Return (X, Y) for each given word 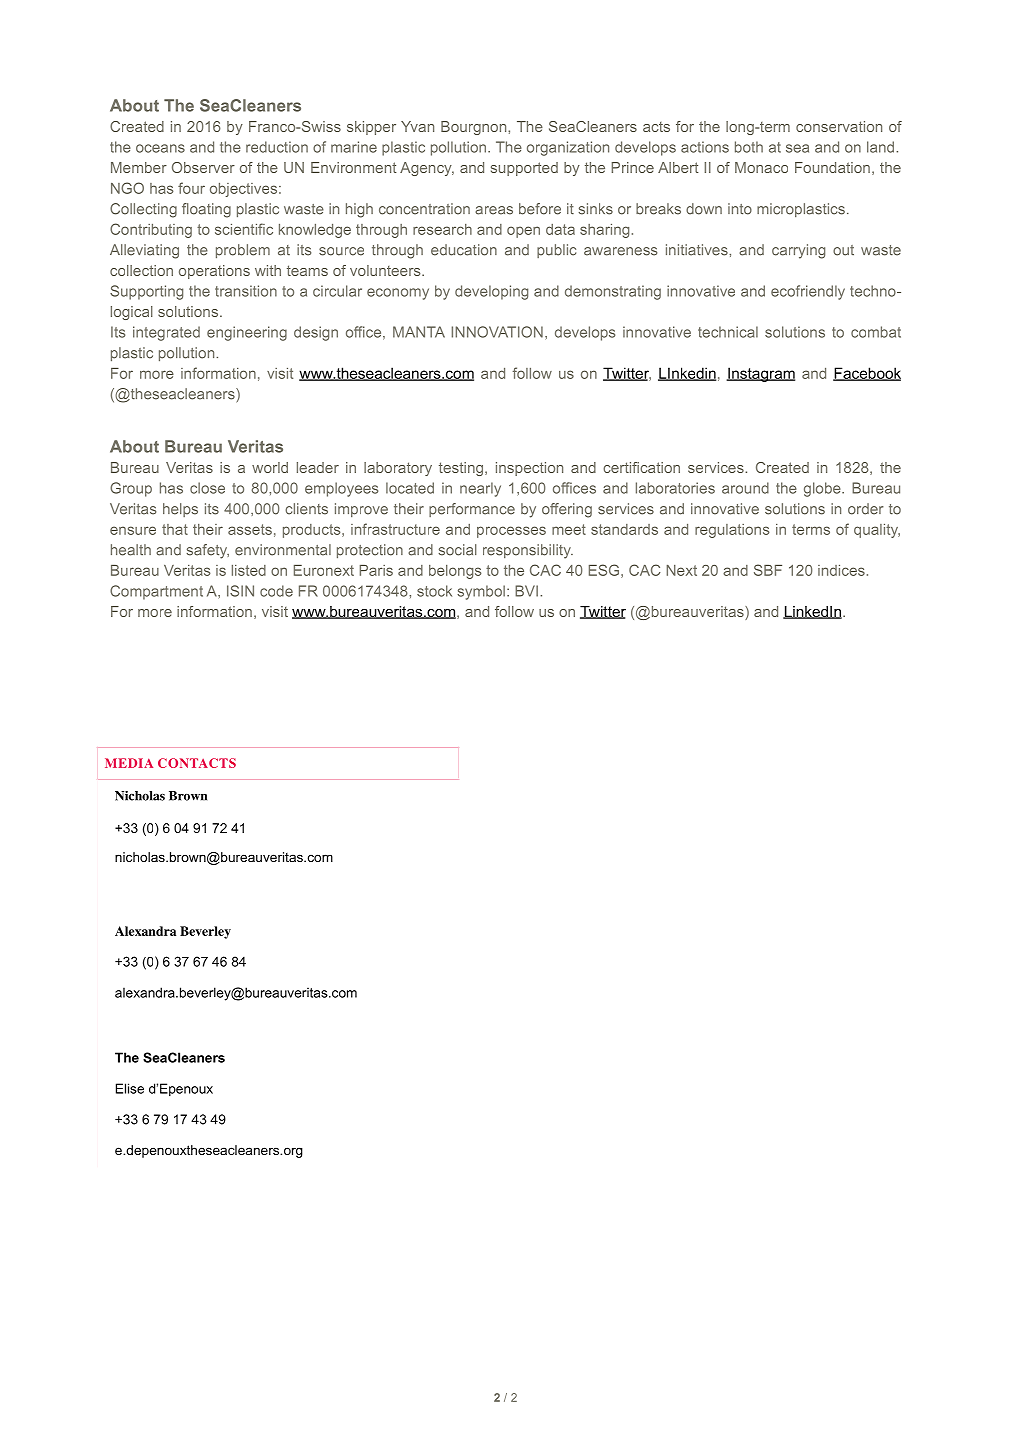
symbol (481, 592)
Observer (203, 167)
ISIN (240, 591)
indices (841, 570)
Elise (130, 1088)
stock (434, 591)
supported (524, 169)
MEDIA (129, 763)
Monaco (761, 167)
